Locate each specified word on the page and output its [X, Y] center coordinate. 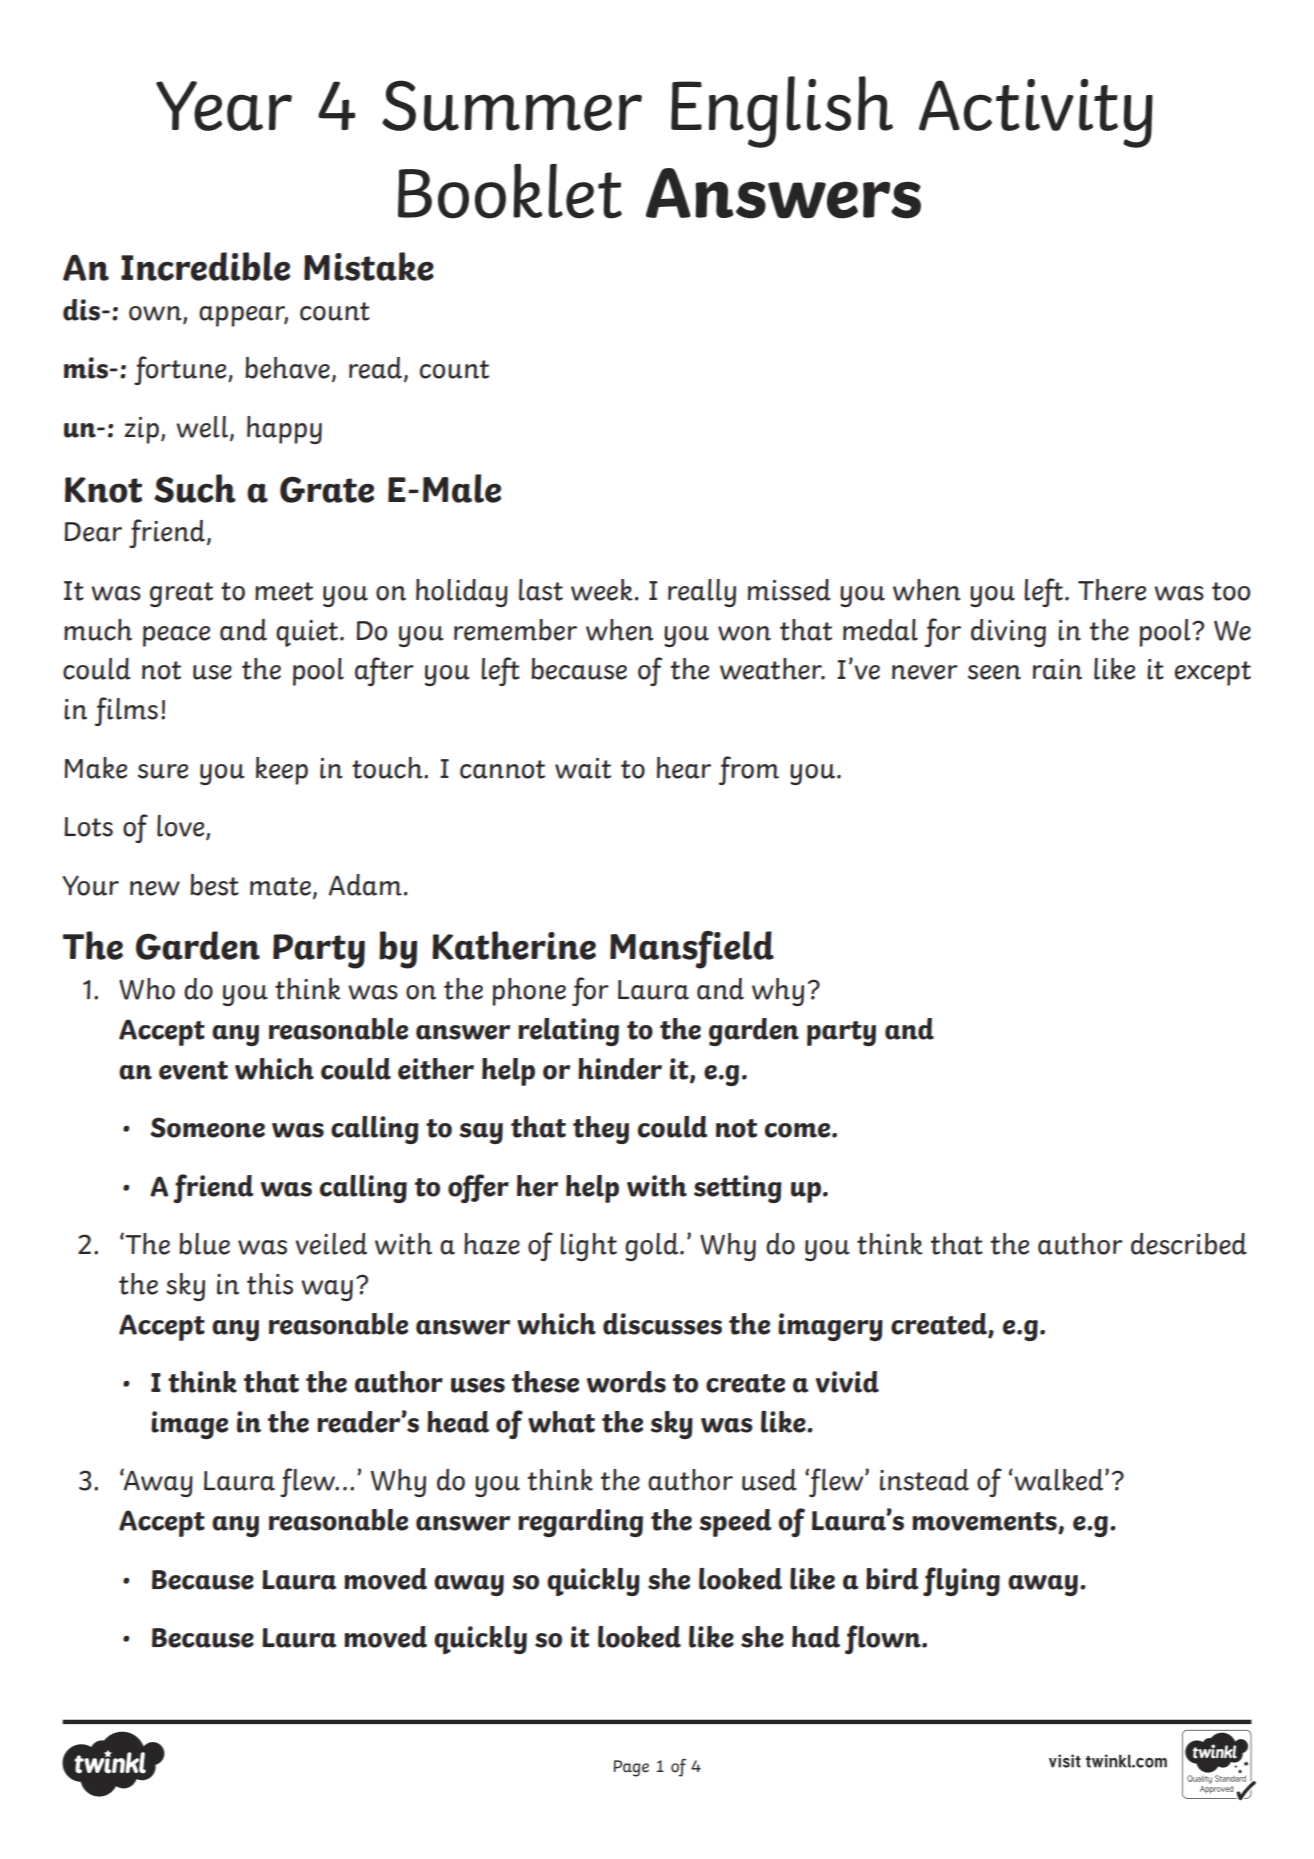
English [782, 112]
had [816, 1637]
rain [1057, 669]
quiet [308, 633]
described [1189, 1244]
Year [224, 106]
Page [631, 1768]
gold [653, 1247]
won [744, 633]
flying [961, 1581]
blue [204, 1244]
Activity [1036, 113]
